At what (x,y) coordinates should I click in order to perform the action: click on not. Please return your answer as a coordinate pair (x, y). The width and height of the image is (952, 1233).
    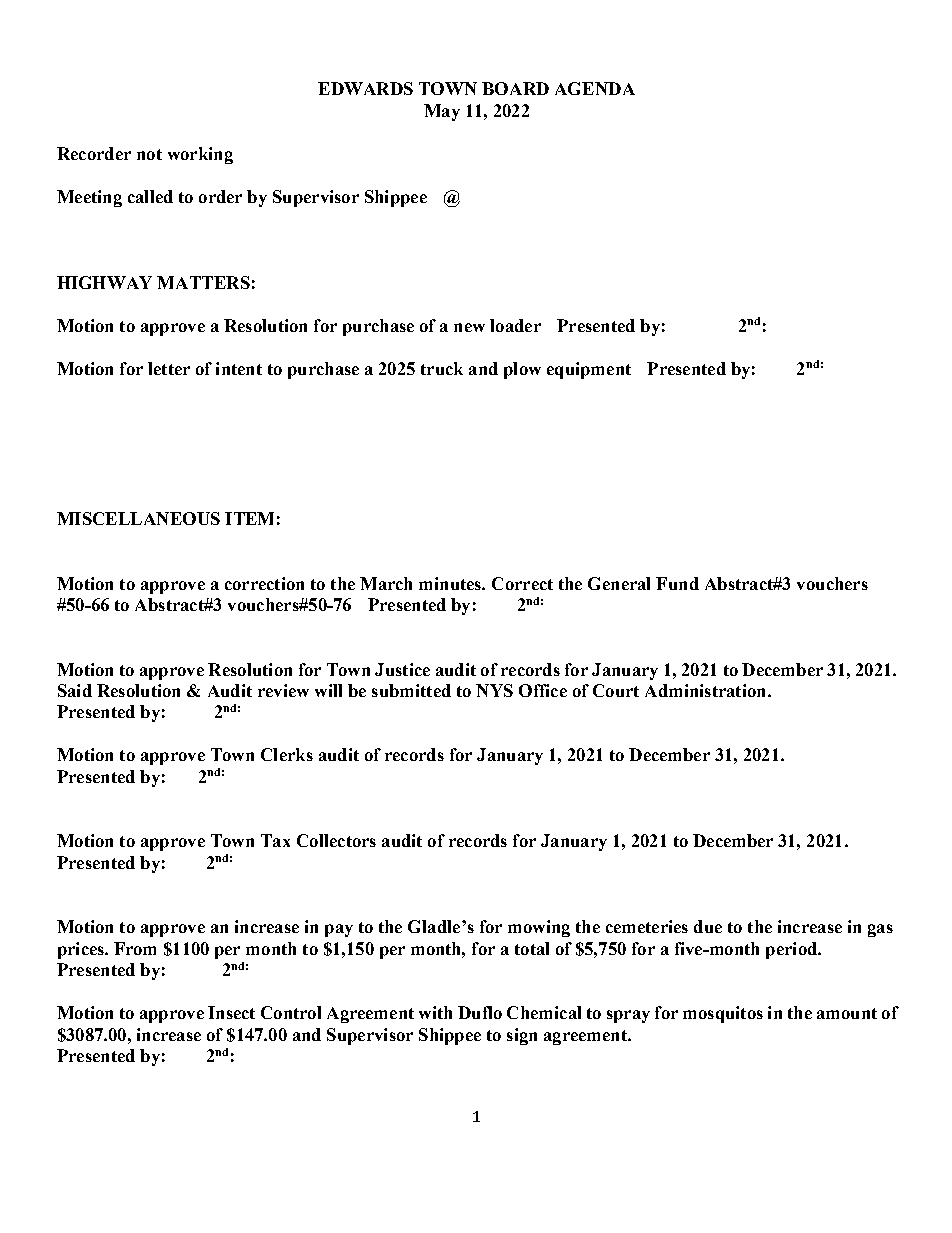
    Looking at the image, I should click on (149, 154).
